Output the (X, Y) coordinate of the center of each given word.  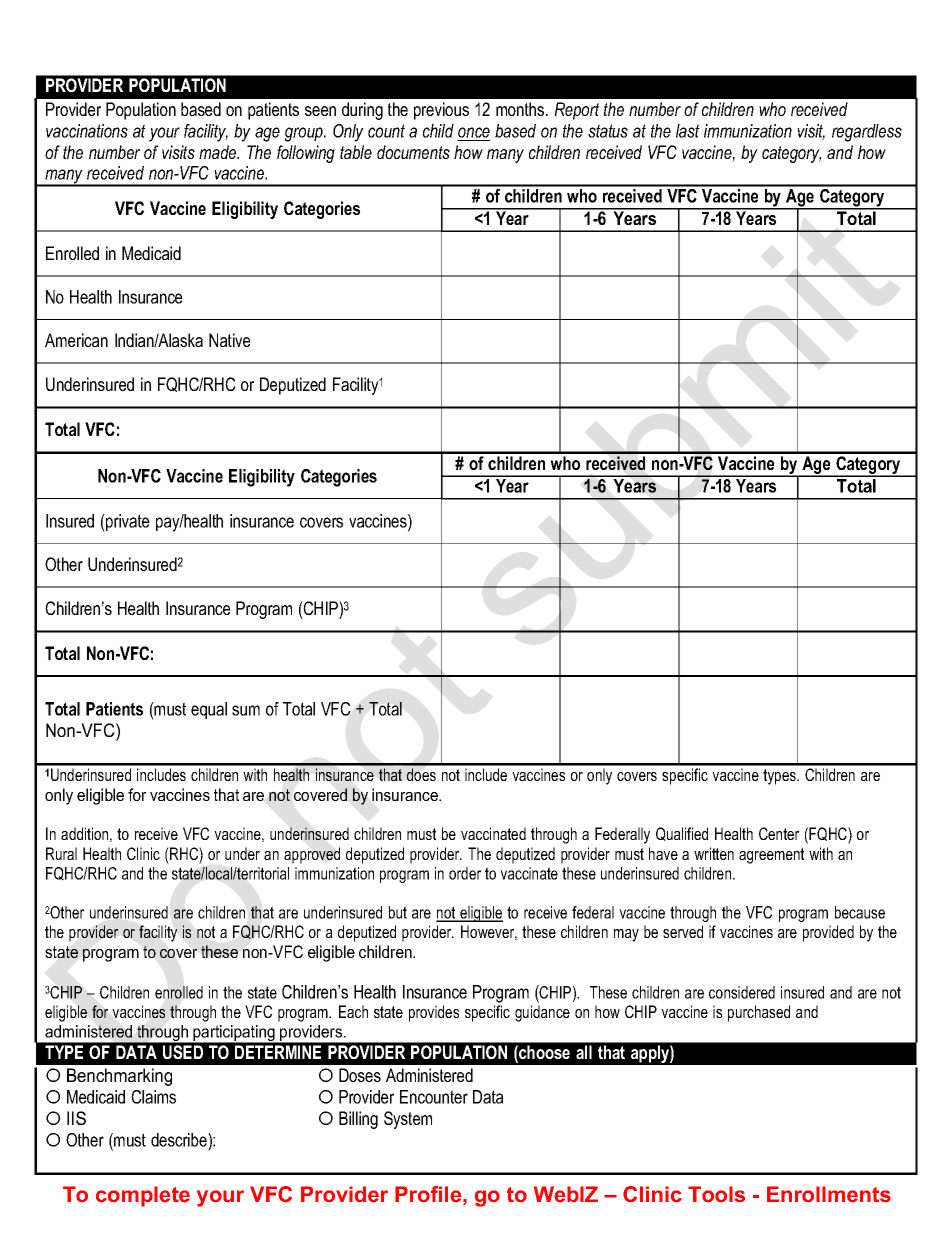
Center (779, 833)
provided (828, 933)
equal (209, 710)
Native (230, 340)
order (465, 873)
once (473, 134)
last (688, 131)
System (408, 1120)
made (219, 152)
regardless (867, 133)
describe (180, 1140)
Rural (61, 853)
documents (413, 152)
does (421, 774)
